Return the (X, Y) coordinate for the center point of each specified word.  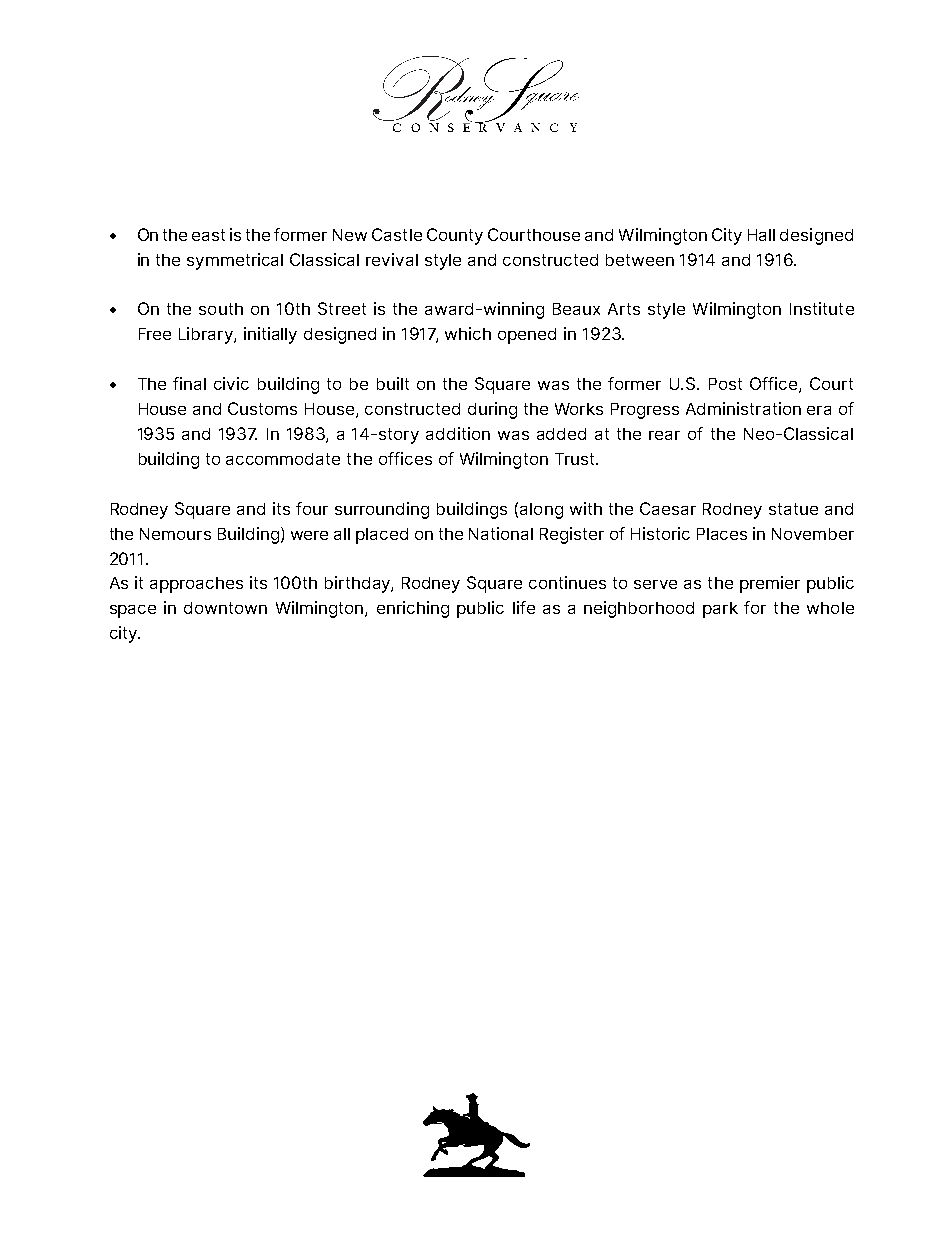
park (720, 610)
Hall (761, 235)
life (524, 607)
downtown (225, 608)
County (455, 236)
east (208, 235)
